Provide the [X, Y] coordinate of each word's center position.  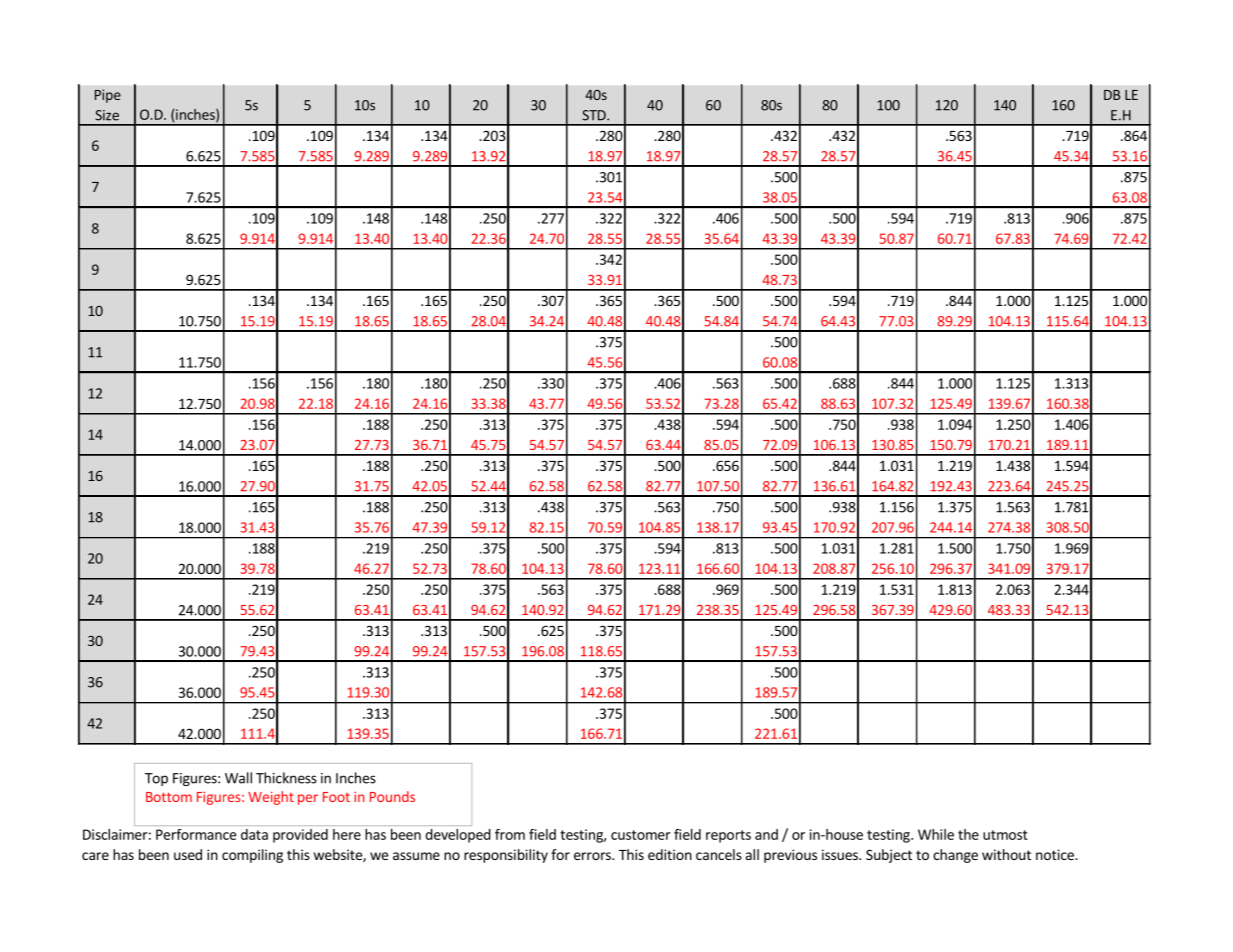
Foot [336, 797]
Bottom [169, 797]
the [968, 834]
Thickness [286, 778]
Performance [196, 834]
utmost [1005, 835]
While [936, 834]
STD [595, 115]
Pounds [392, 796]
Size [107, 115]
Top [156, 779]
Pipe [108, 96]
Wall [238, 778]
